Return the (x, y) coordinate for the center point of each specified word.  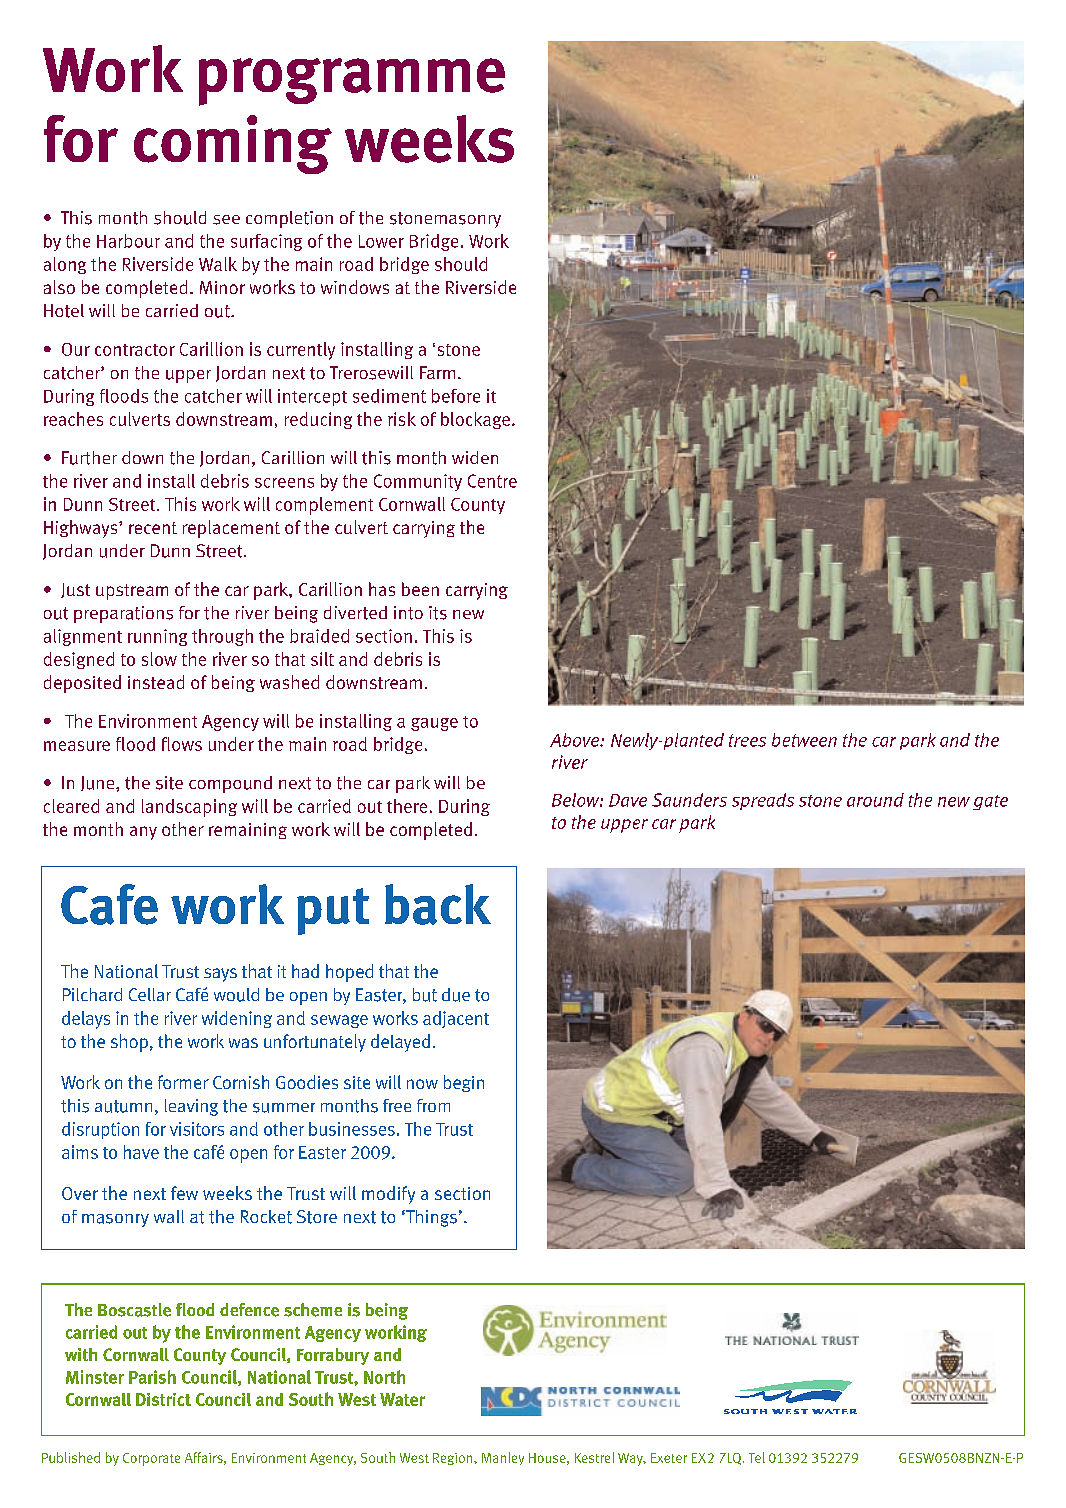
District (163, 1399)
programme (352, 82)
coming (233, 144)
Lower (381, 241)
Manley (503, 1458)
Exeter (669, 1458)
